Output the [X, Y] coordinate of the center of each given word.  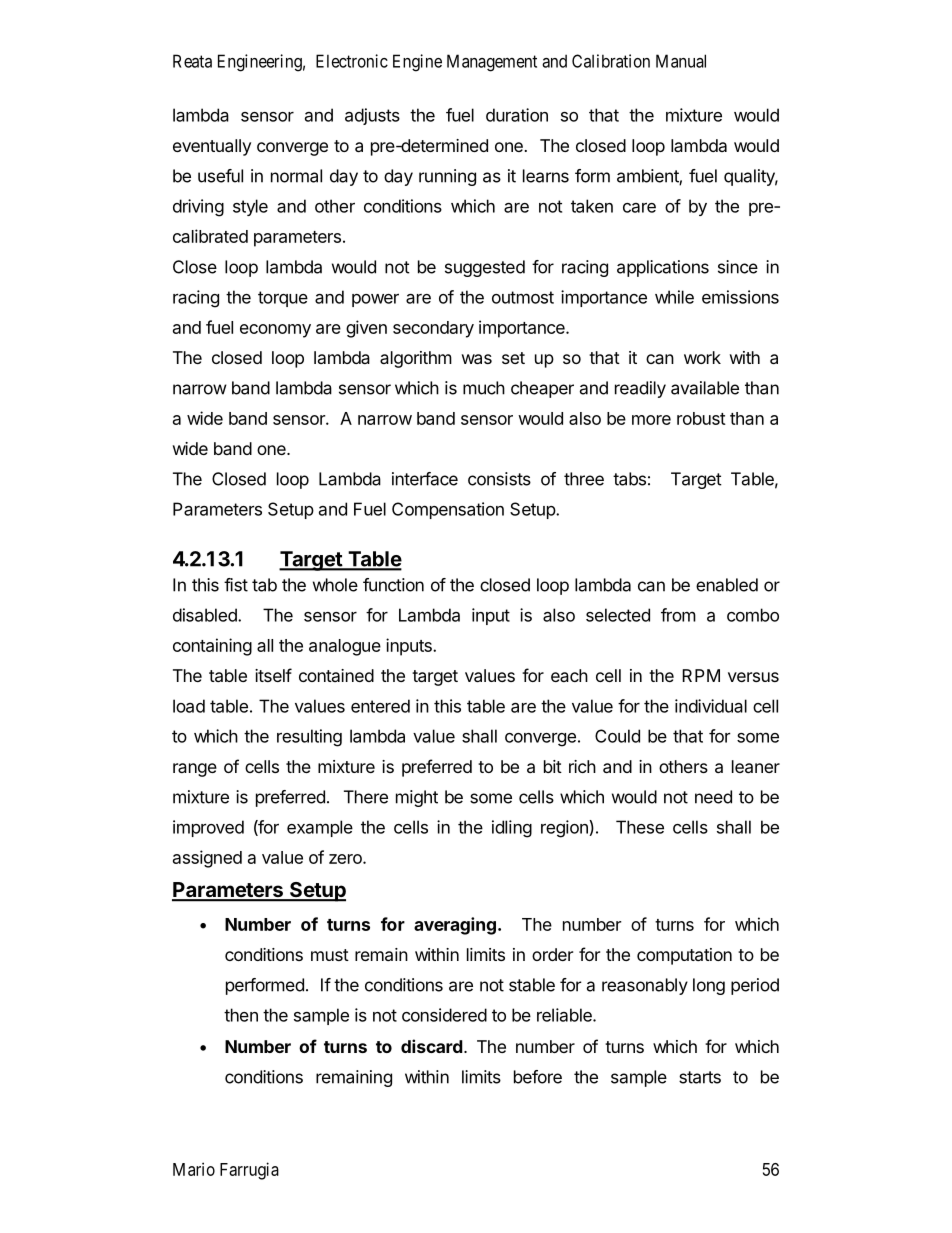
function [393, 585]
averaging [455, 926]
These [640, 827]
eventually [212, 147]
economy [275, 331]
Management [492, 63]
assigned [207, 859]
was [477, 359]
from [678, 615]
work [702, 357]
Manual [681, 61]
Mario [194, 1169]
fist [236, 585]
